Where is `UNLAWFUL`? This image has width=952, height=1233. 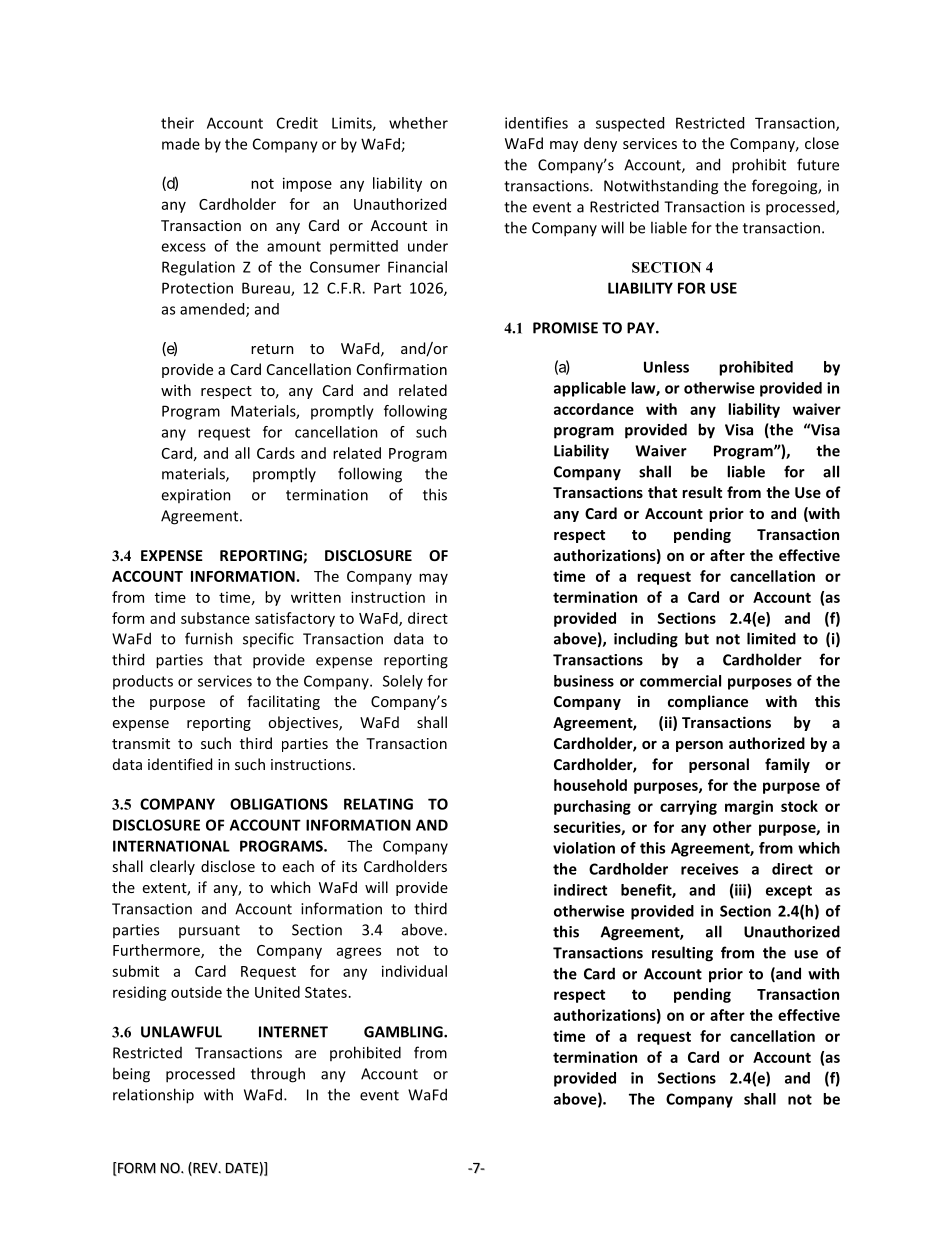
UNLAWFUL is located at coordinates (181, 1032).
